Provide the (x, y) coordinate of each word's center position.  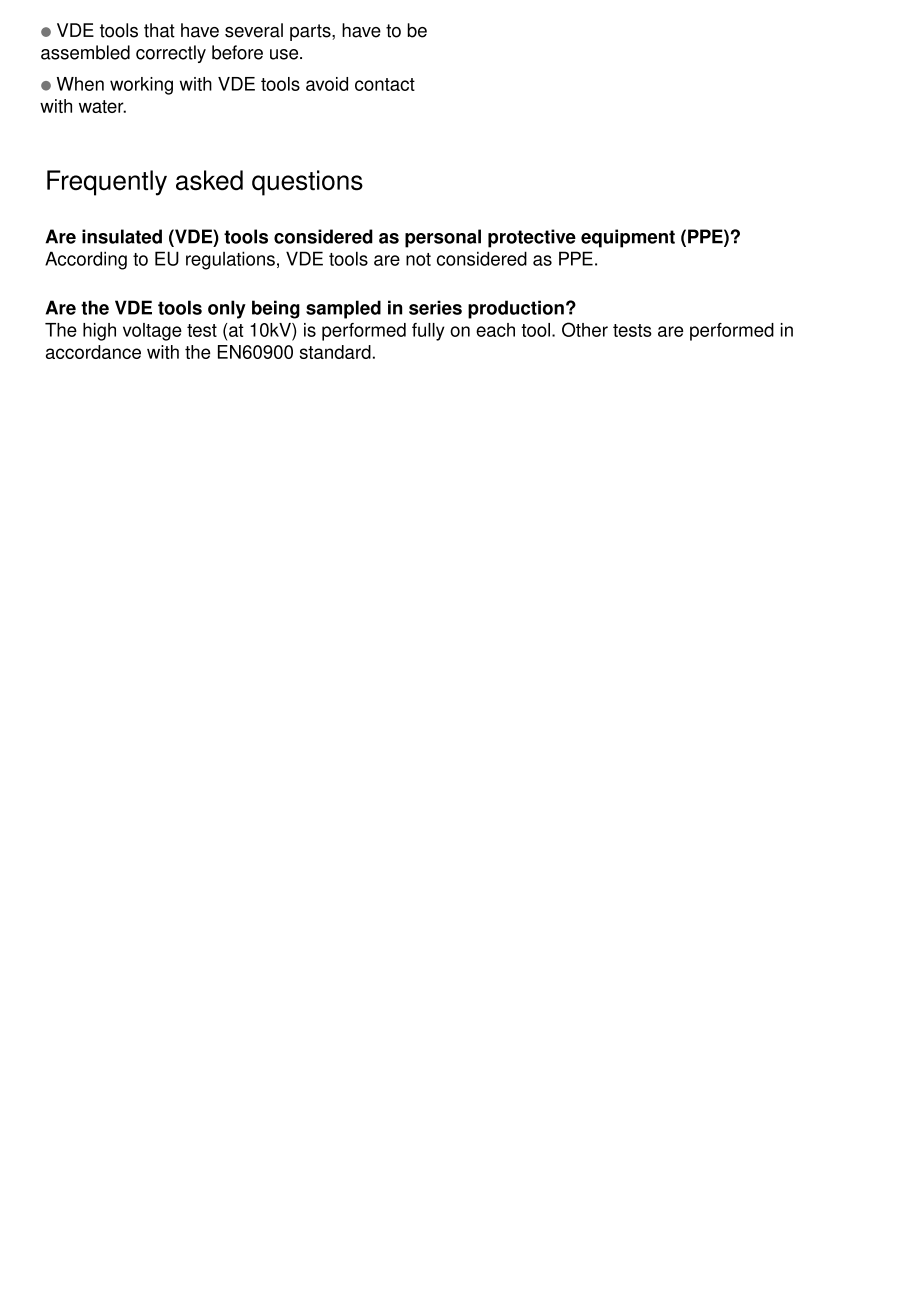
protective (532, 238)
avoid (327, 84)
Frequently (107, 183)
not (418, 259)
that (159, 30)
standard (335, 352)
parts (311, 32)
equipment (628, 238)
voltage (152, 332)
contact (385, 84)
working (141, 86)
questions (307, 183)
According (86, 260)
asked (209, 180)
